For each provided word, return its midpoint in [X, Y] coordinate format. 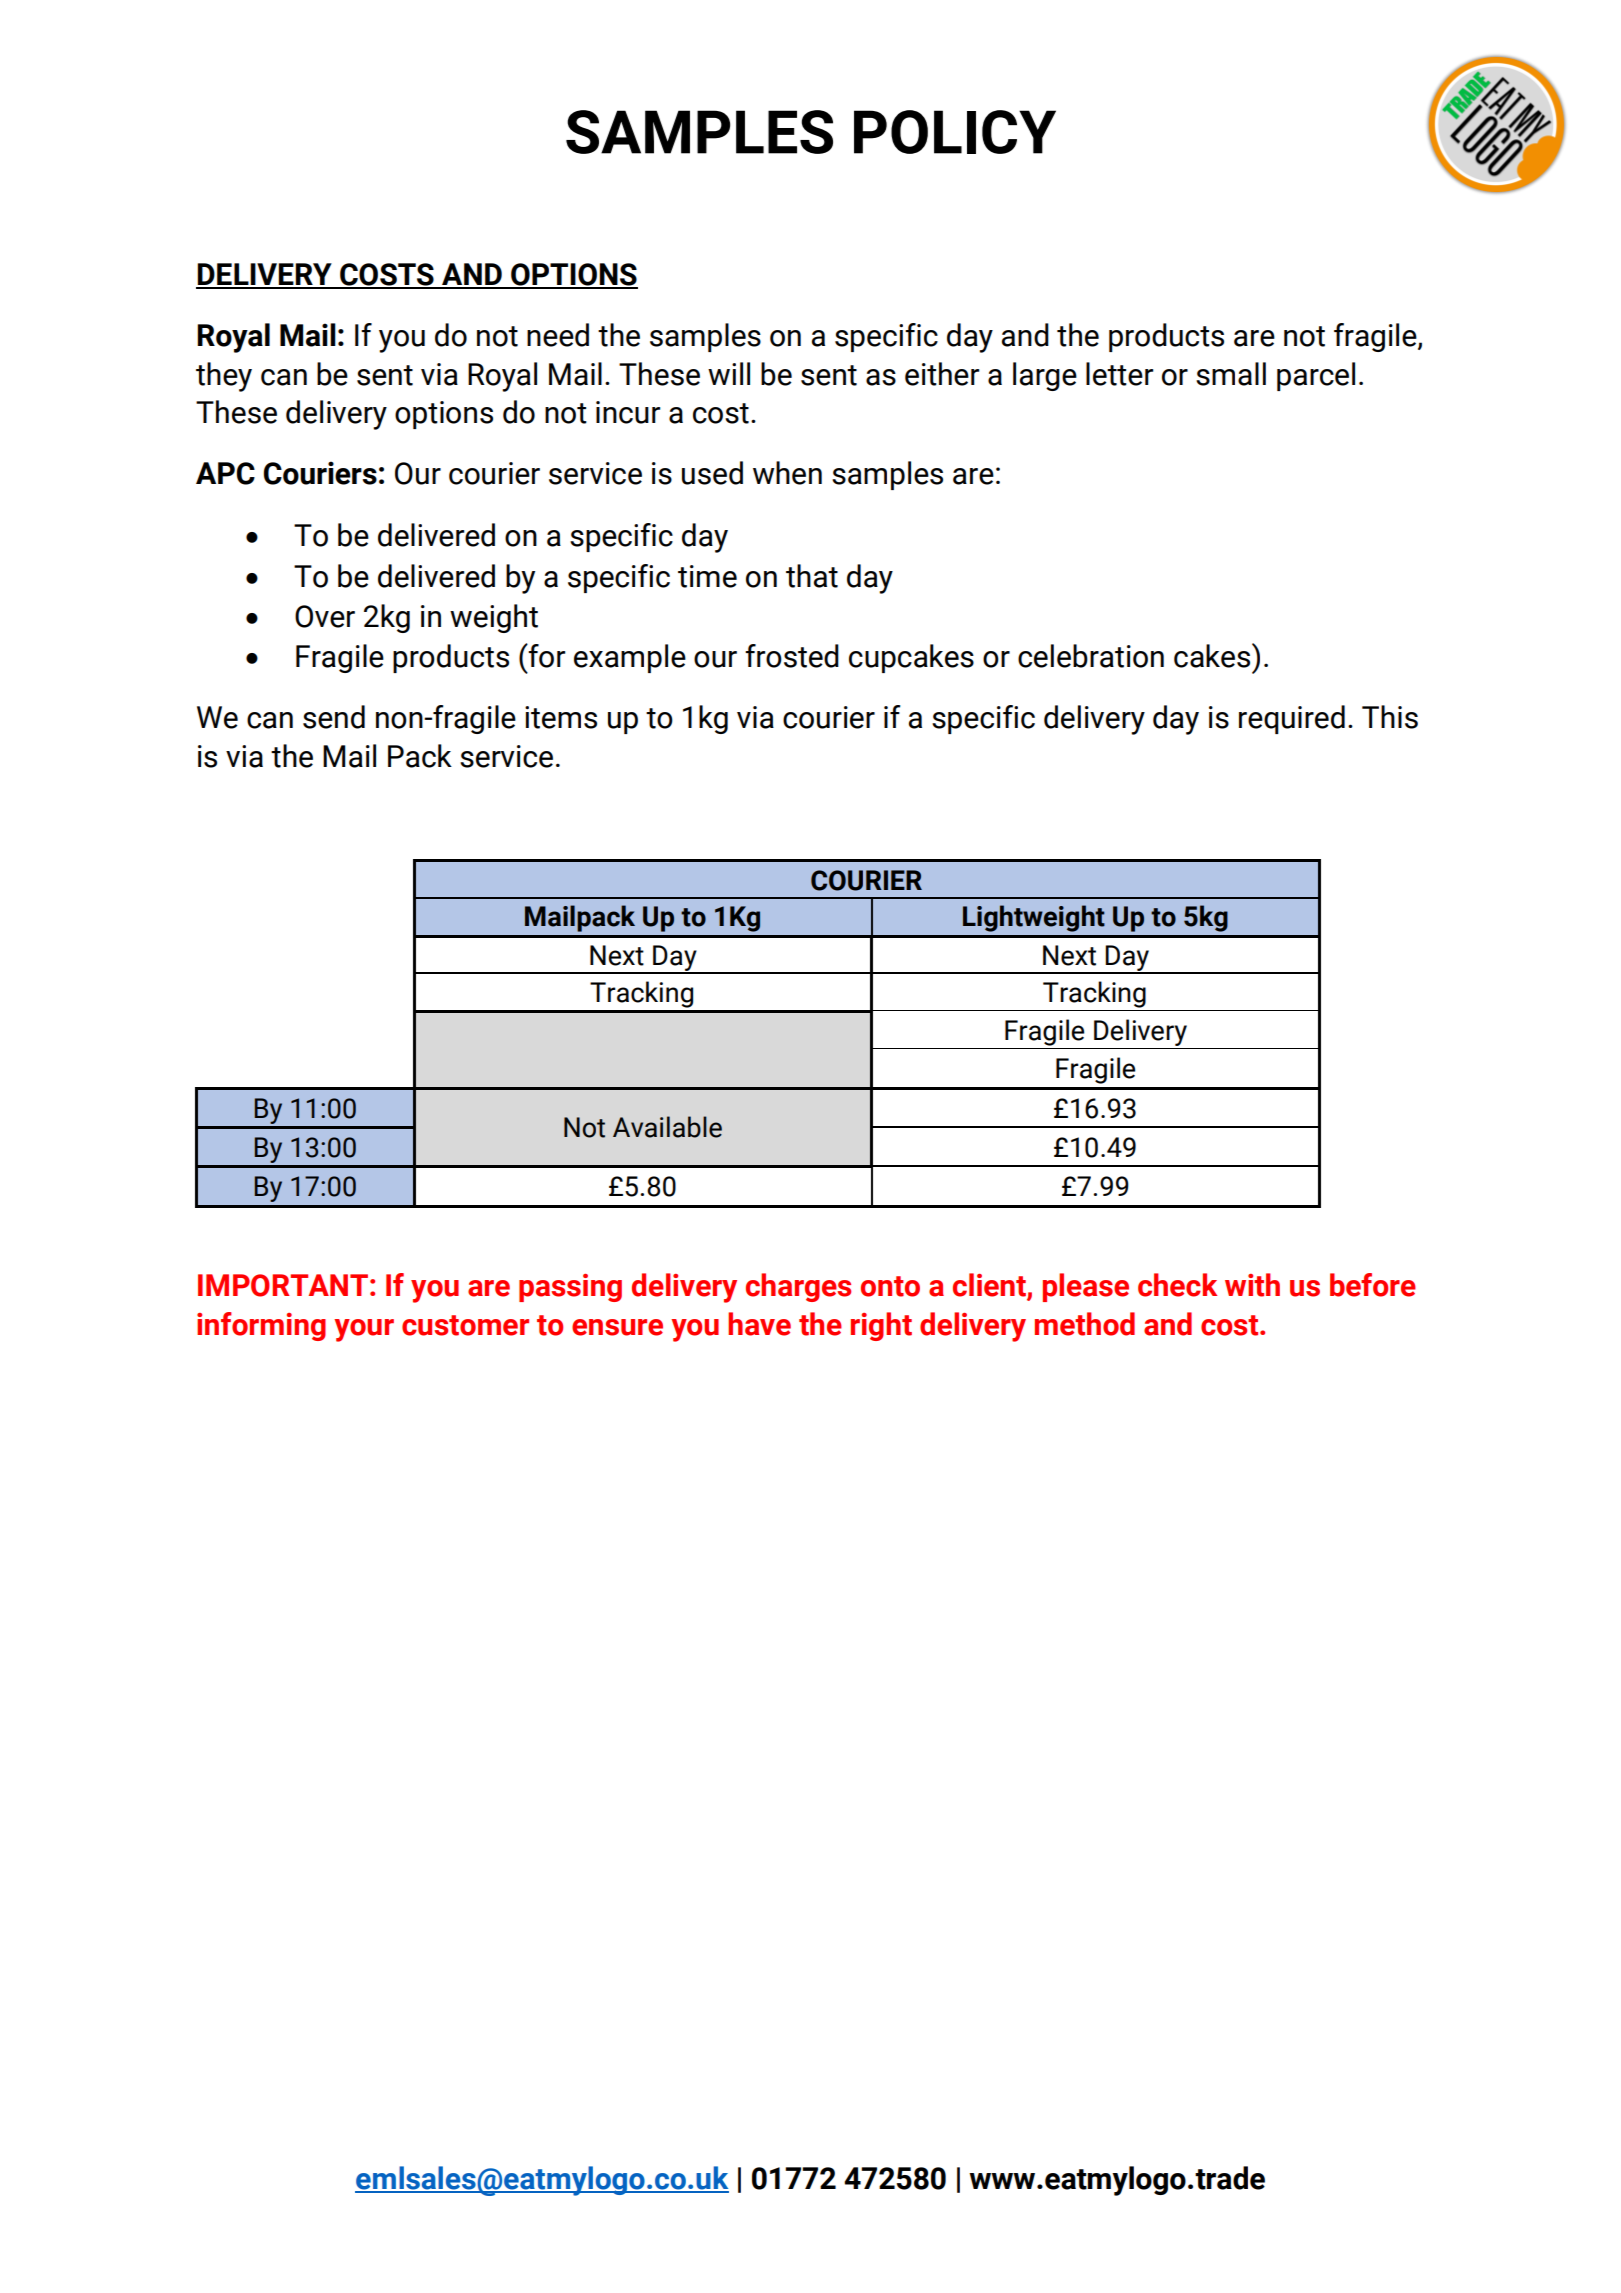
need [558, 335]
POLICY [955, 132]
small [1231, 374]
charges [798, 1287]
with [1252, 1285]
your [364, 1330]
